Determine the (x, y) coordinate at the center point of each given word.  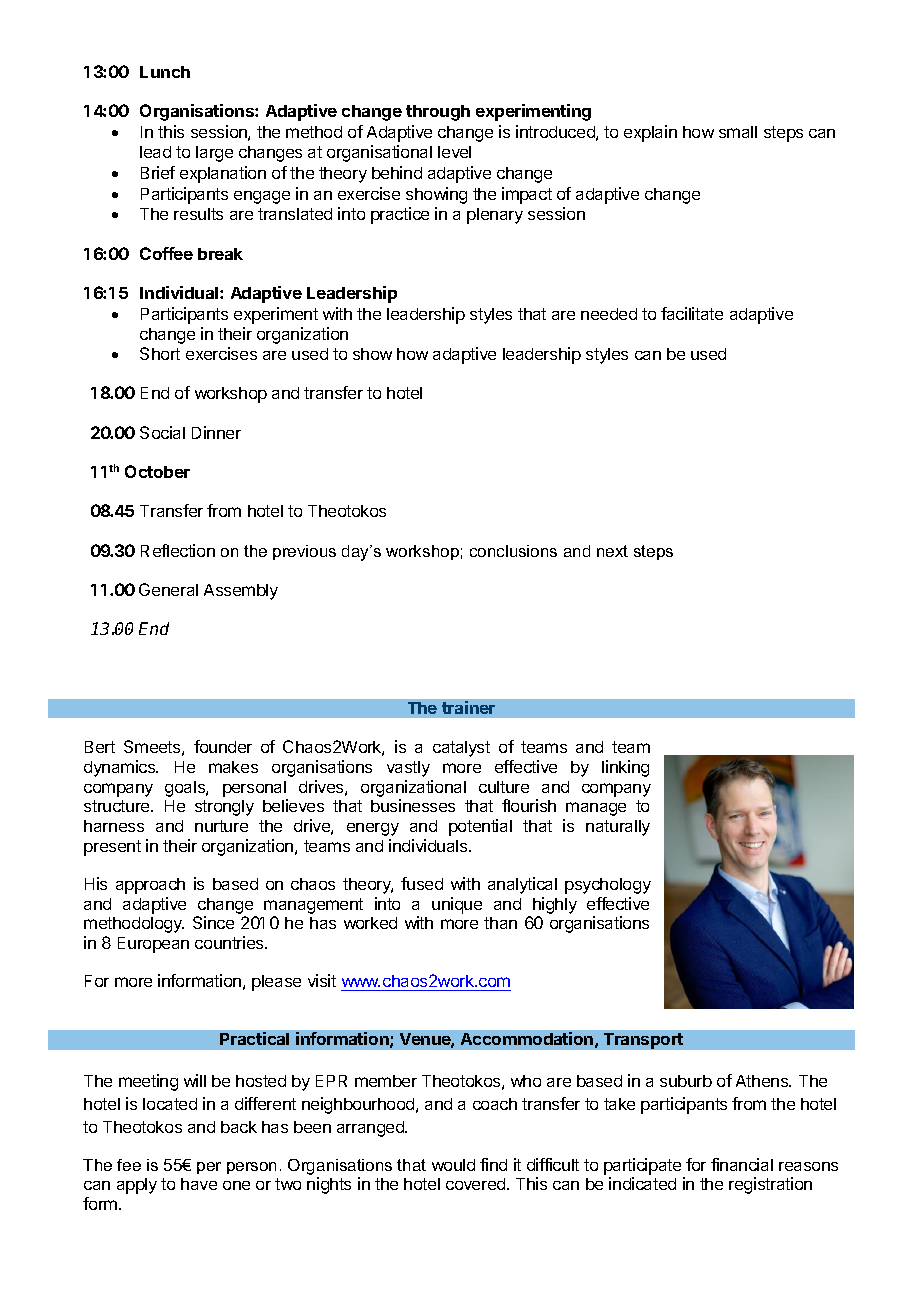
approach (150, 886)
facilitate (692, 313)
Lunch (165, 72)
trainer (468, 707)
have (199, 1184)
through (438, 113)
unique (457, 905)
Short (160, 353)
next (612, 551)
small (738, 132)
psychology (608, 886)
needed (609, 314)
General (168, 589)
